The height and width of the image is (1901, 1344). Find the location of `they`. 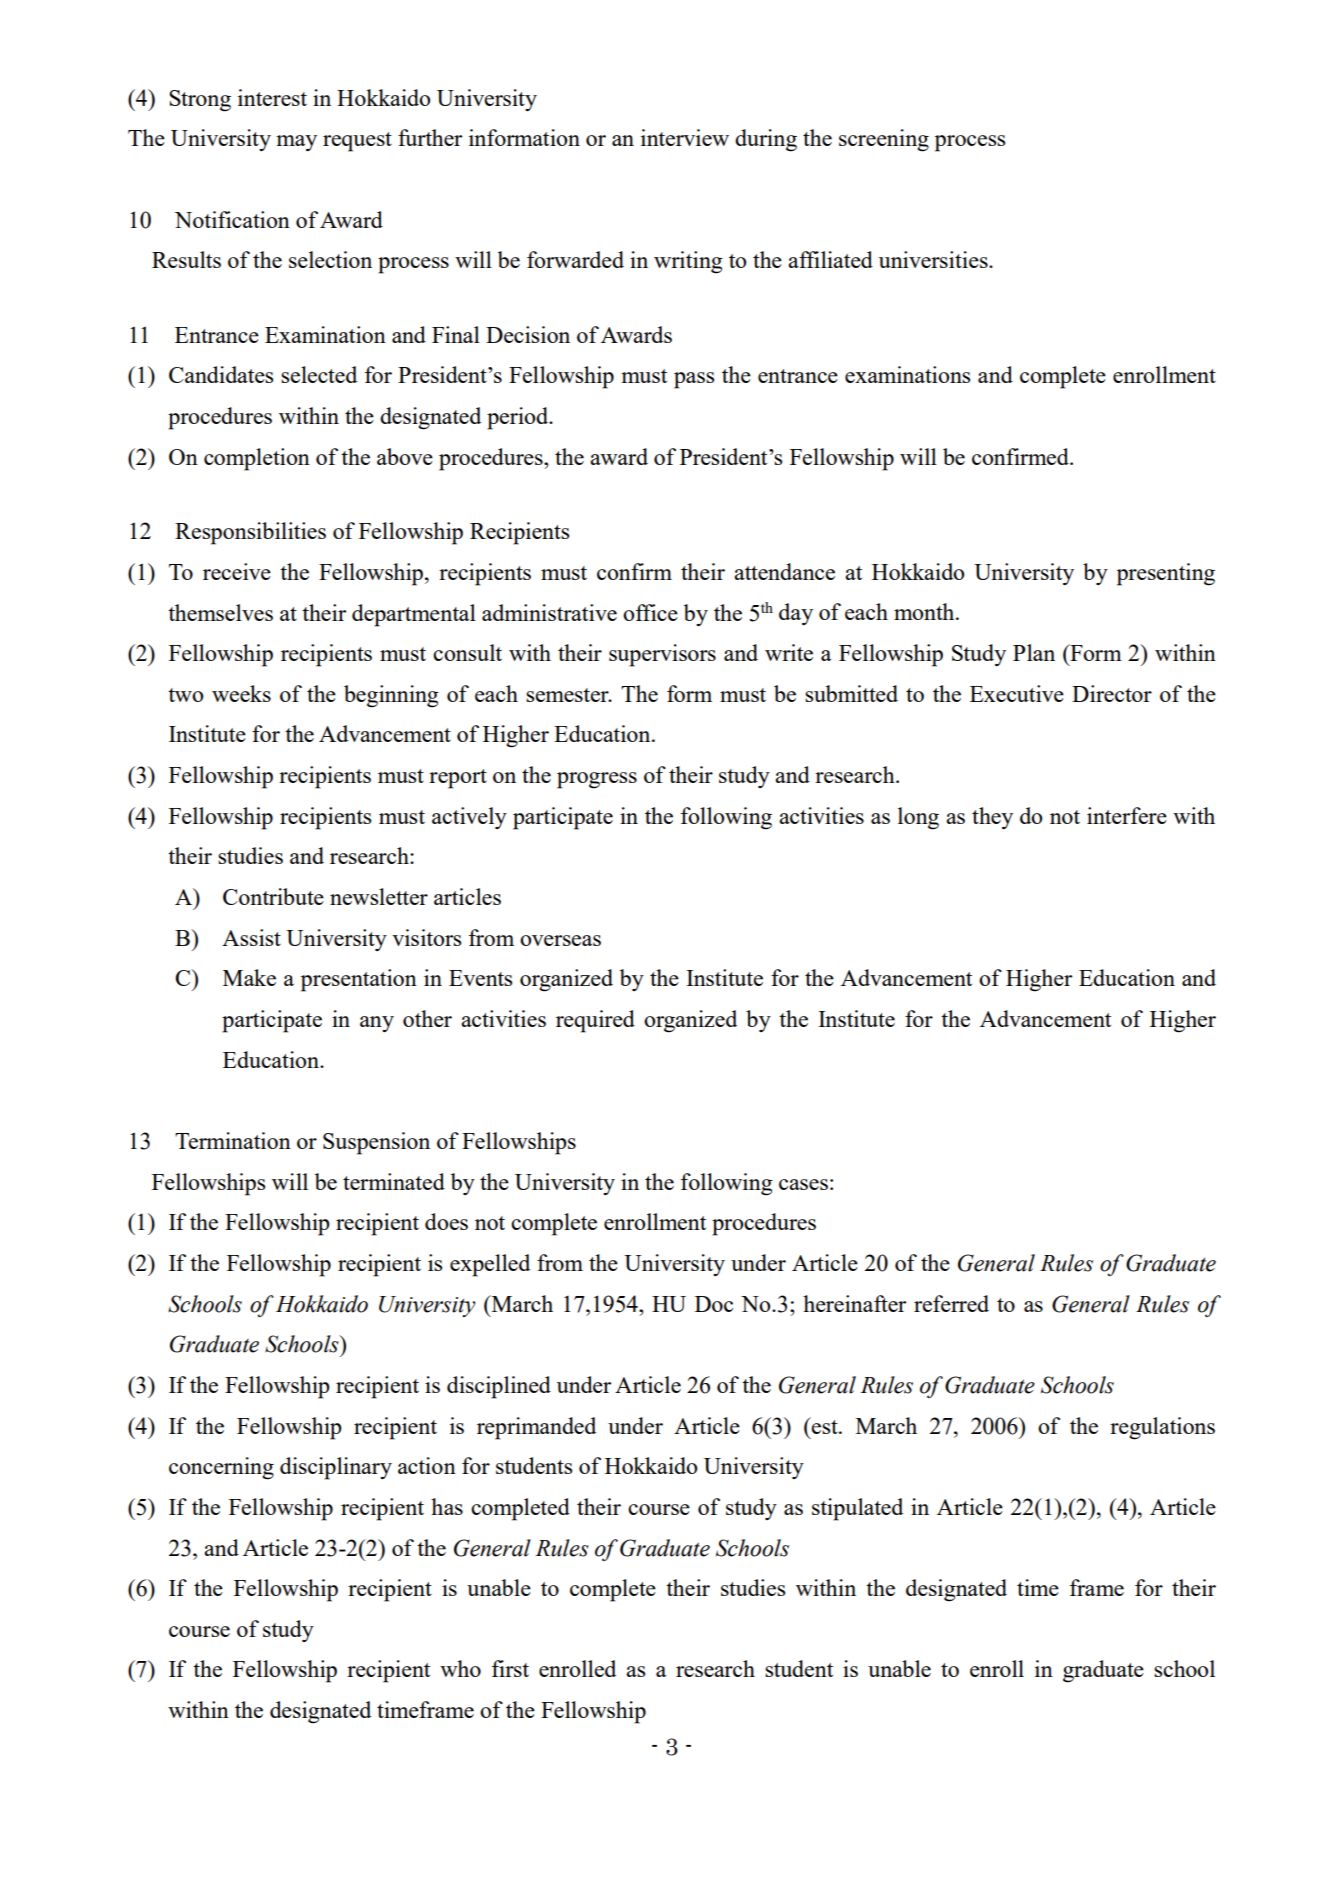

they is located at coordinates (992, 818).
